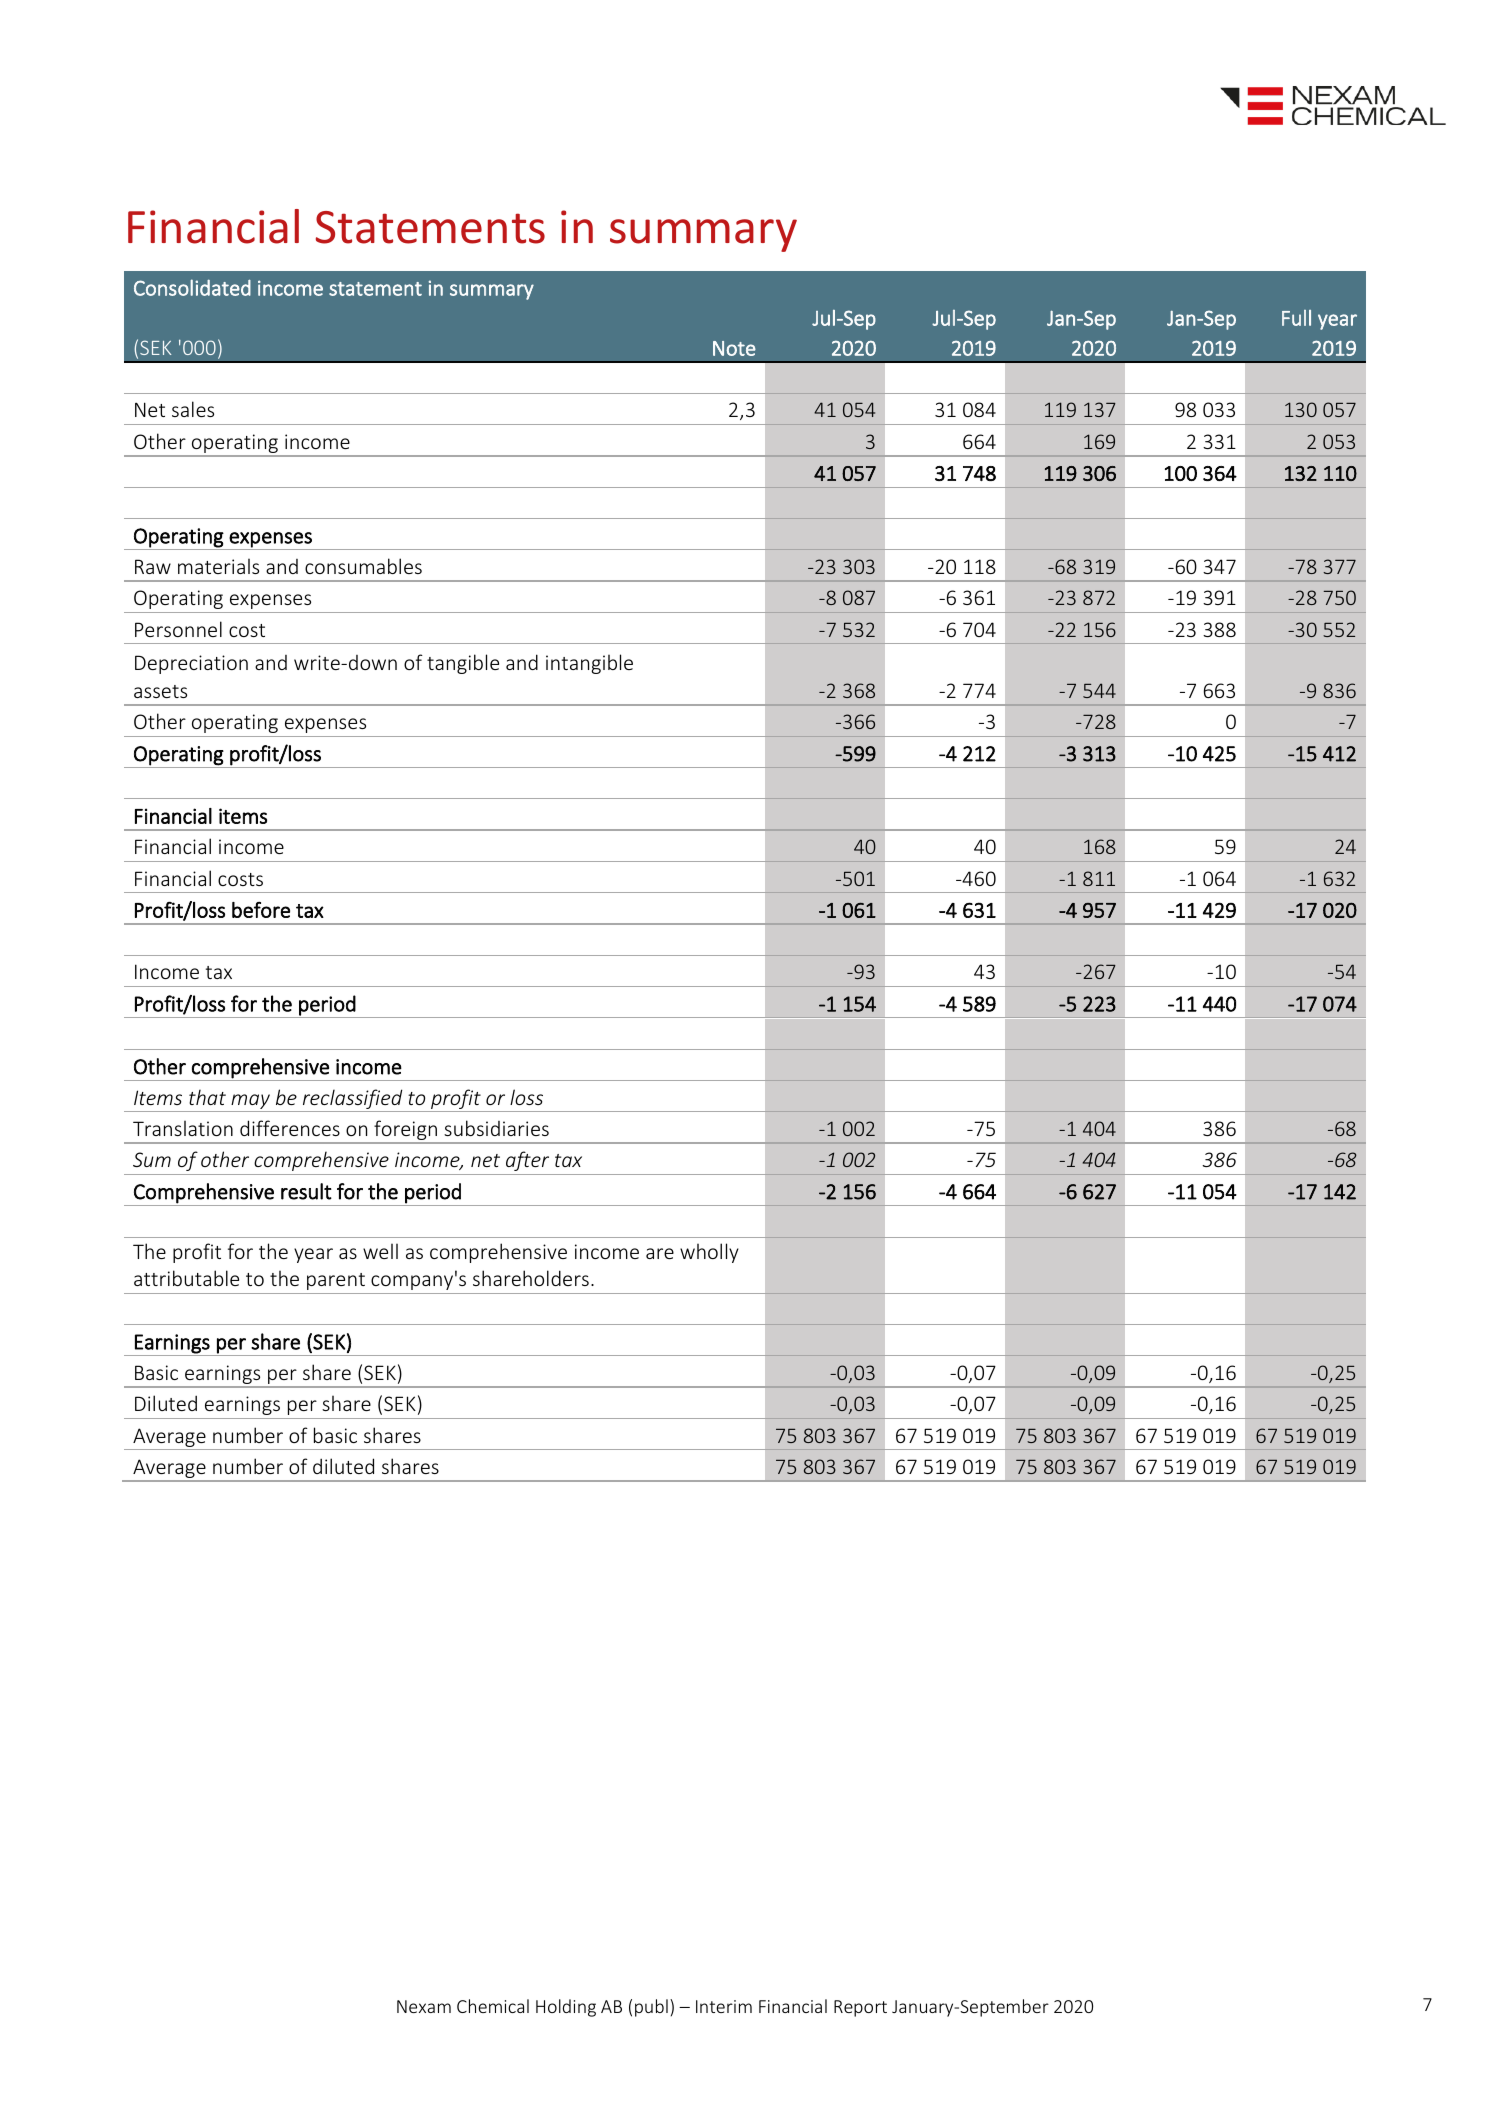  I want to click on after, so click(527, 1161).
